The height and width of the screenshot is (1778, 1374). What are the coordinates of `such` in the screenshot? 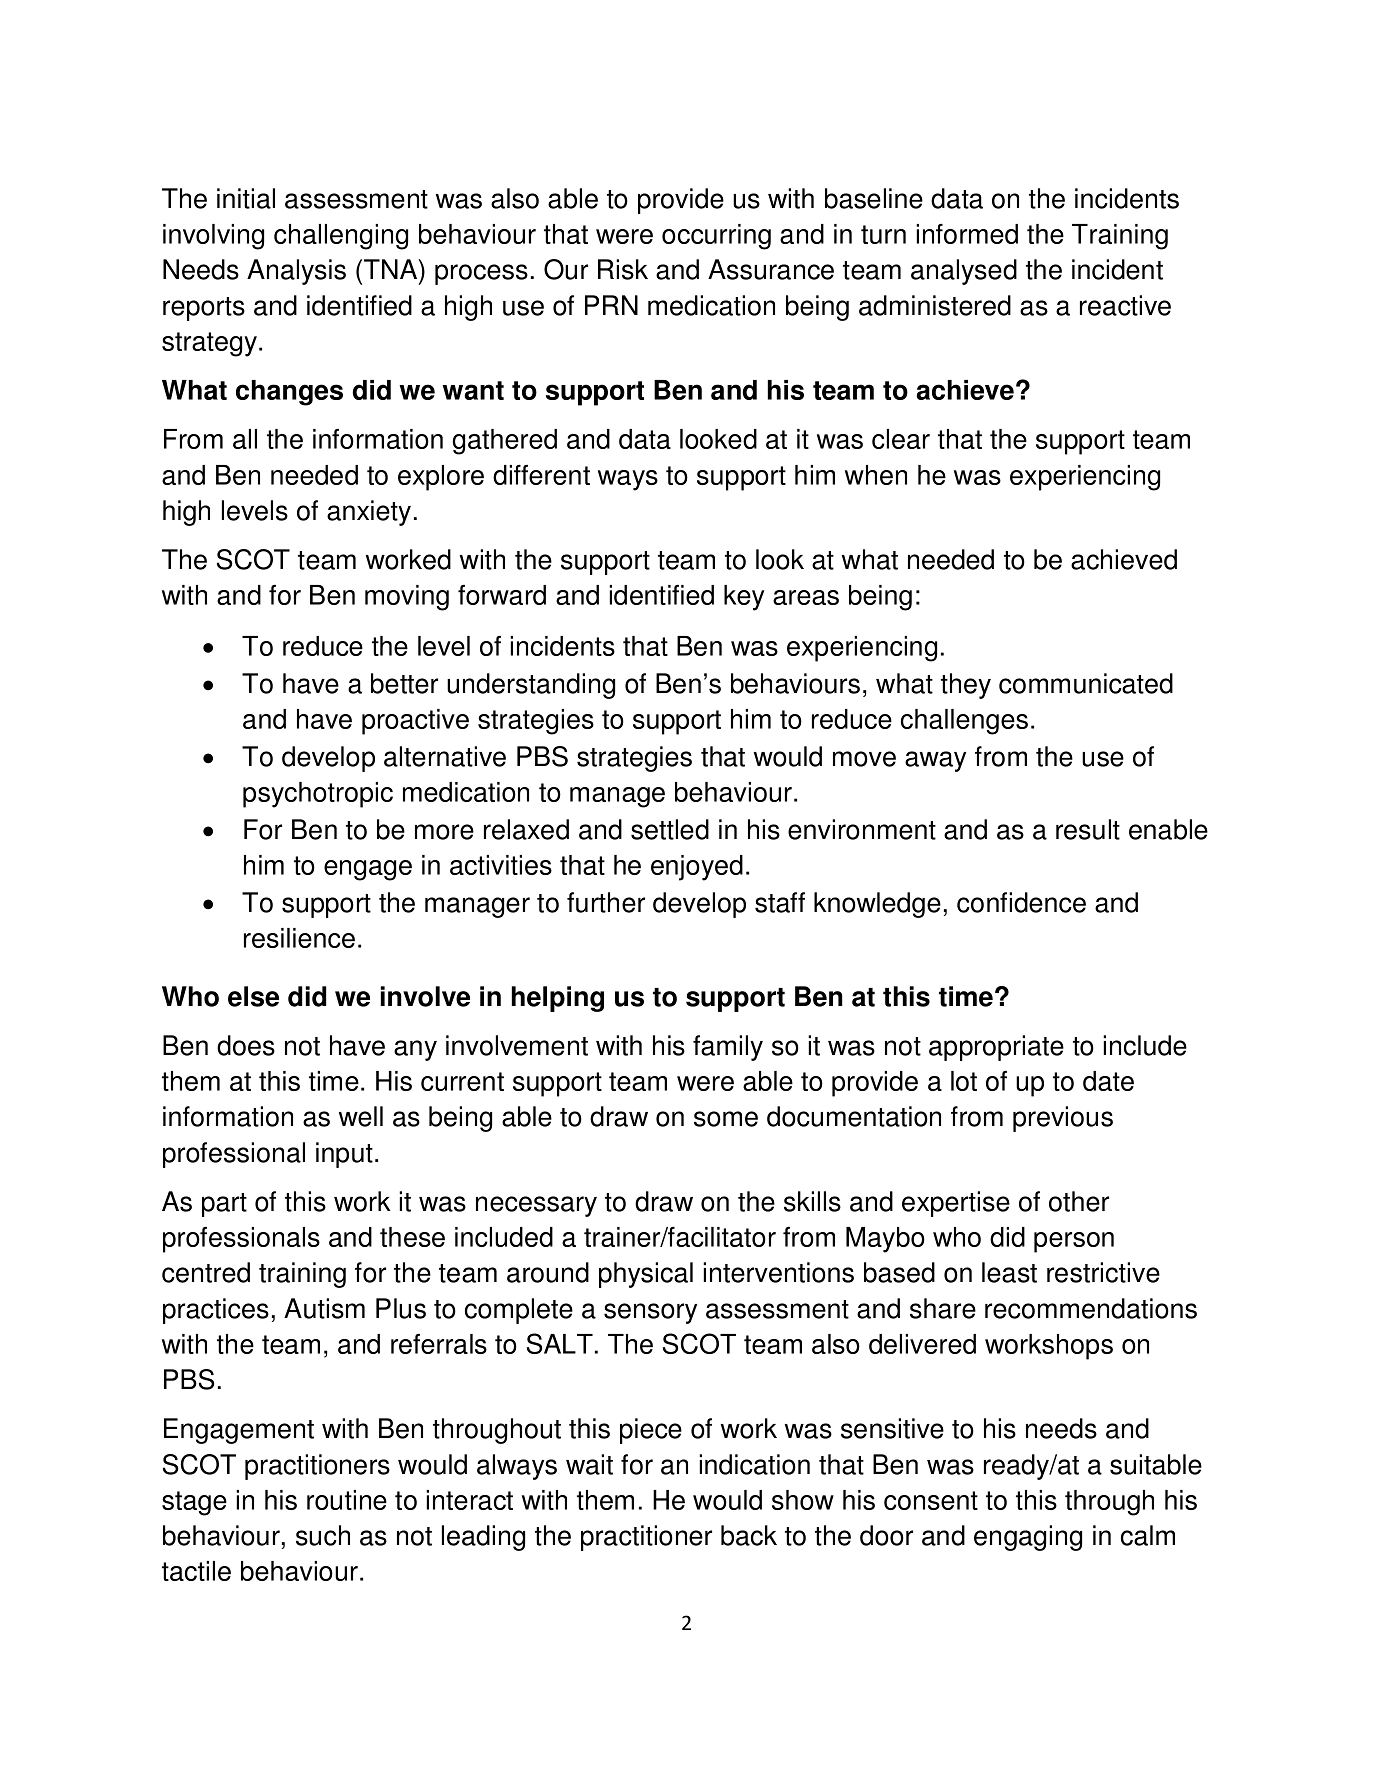 It's located at (323, 1535).
